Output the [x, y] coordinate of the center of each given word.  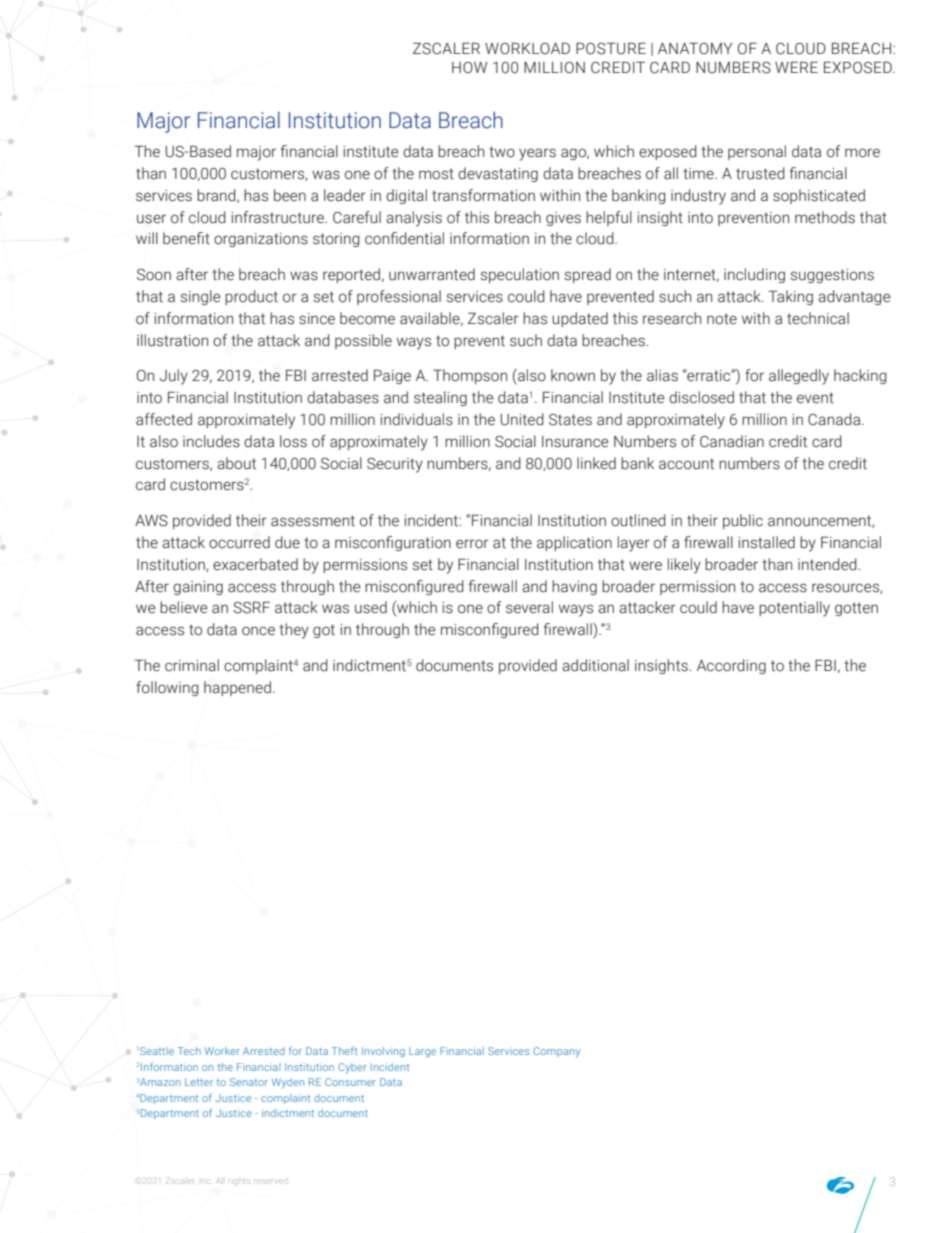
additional [595, 665]
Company [556, 1052]
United [522, 419]
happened [237, 688]
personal [757, 152]
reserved [271, 1181]
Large [422, 1052]
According [731, 666]
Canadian [732, 441]
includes [211, 441]
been [290, 195]
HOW [469, 68]
